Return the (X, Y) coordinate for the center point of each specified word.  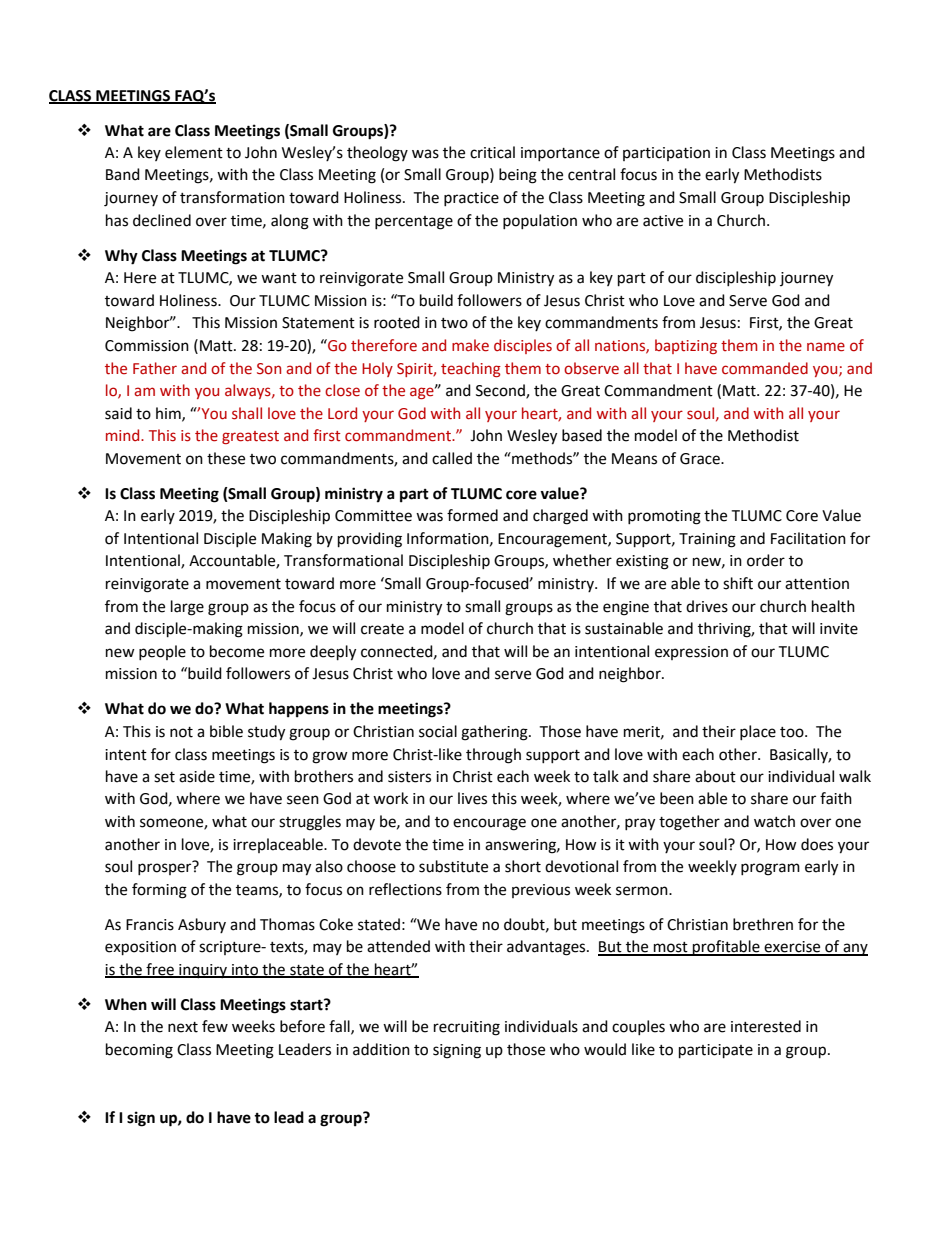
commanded (765, 368)
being (518, 176)
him (169, 414)
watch (774, 821)
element (194, 152)
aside (197, 776)
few (215, 1026)
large (187, 608)
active (663, 221)
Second (501, 391)
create (382, 629)
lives (472, 798)
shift (738, 583)
